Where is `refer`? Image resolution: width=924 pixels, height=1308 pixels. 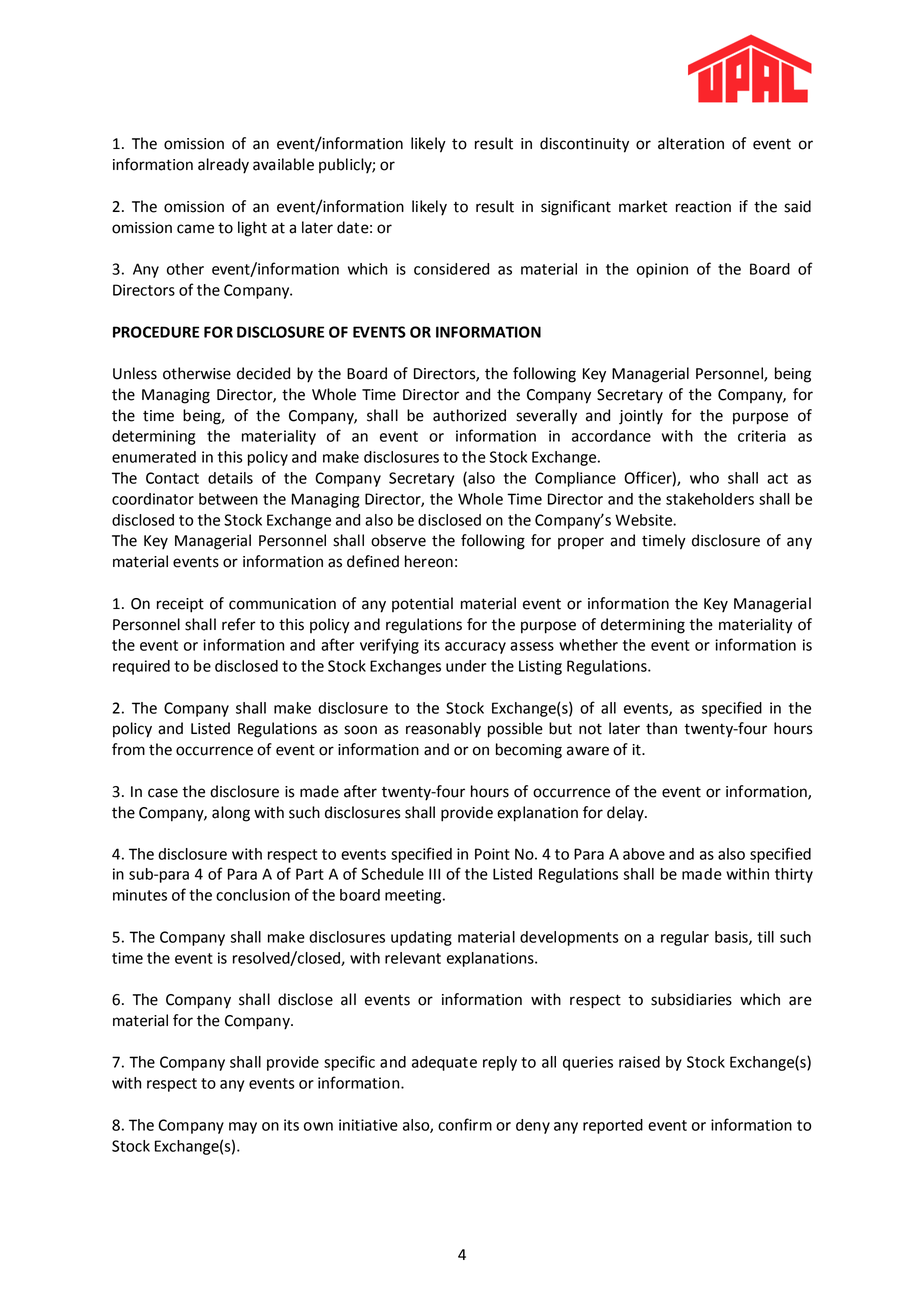
refer is located at coordinates (239, 624).
